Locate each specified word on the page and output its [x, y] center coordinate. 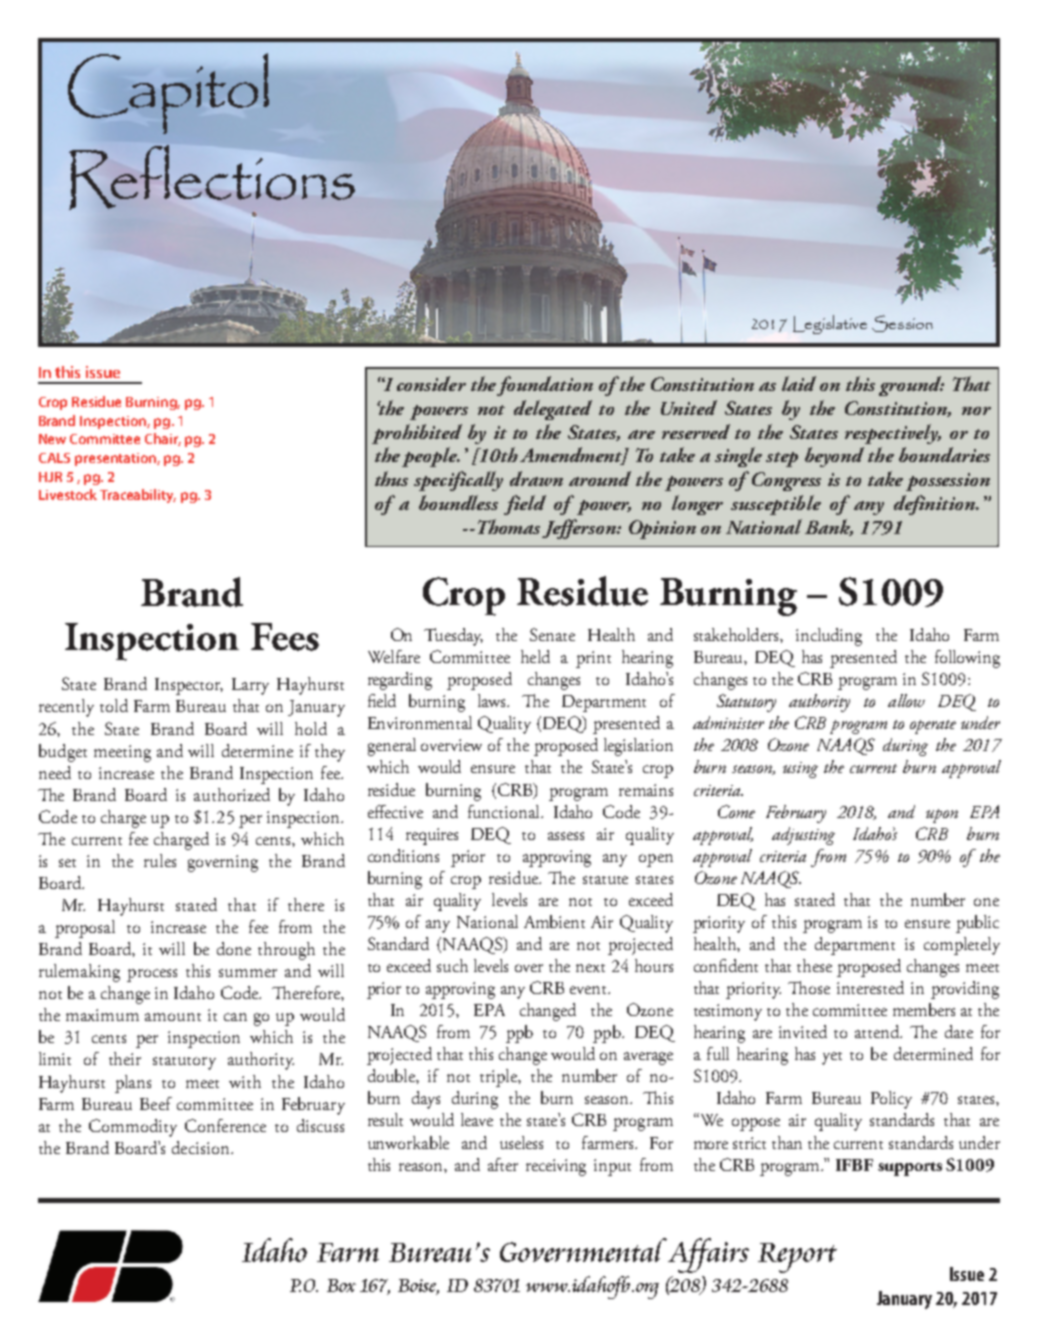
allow [906, 700]
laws [493, 700]
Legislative [830, 324]
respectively [893, 434]
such [452, 965]
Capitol [168, 93]
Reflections [212, 177]
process [152, 975]
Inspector [189, 686]
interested [870, 987]
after [503, 1164]
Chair [163, 439]
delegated [553, 410]
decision [202, 1147]
